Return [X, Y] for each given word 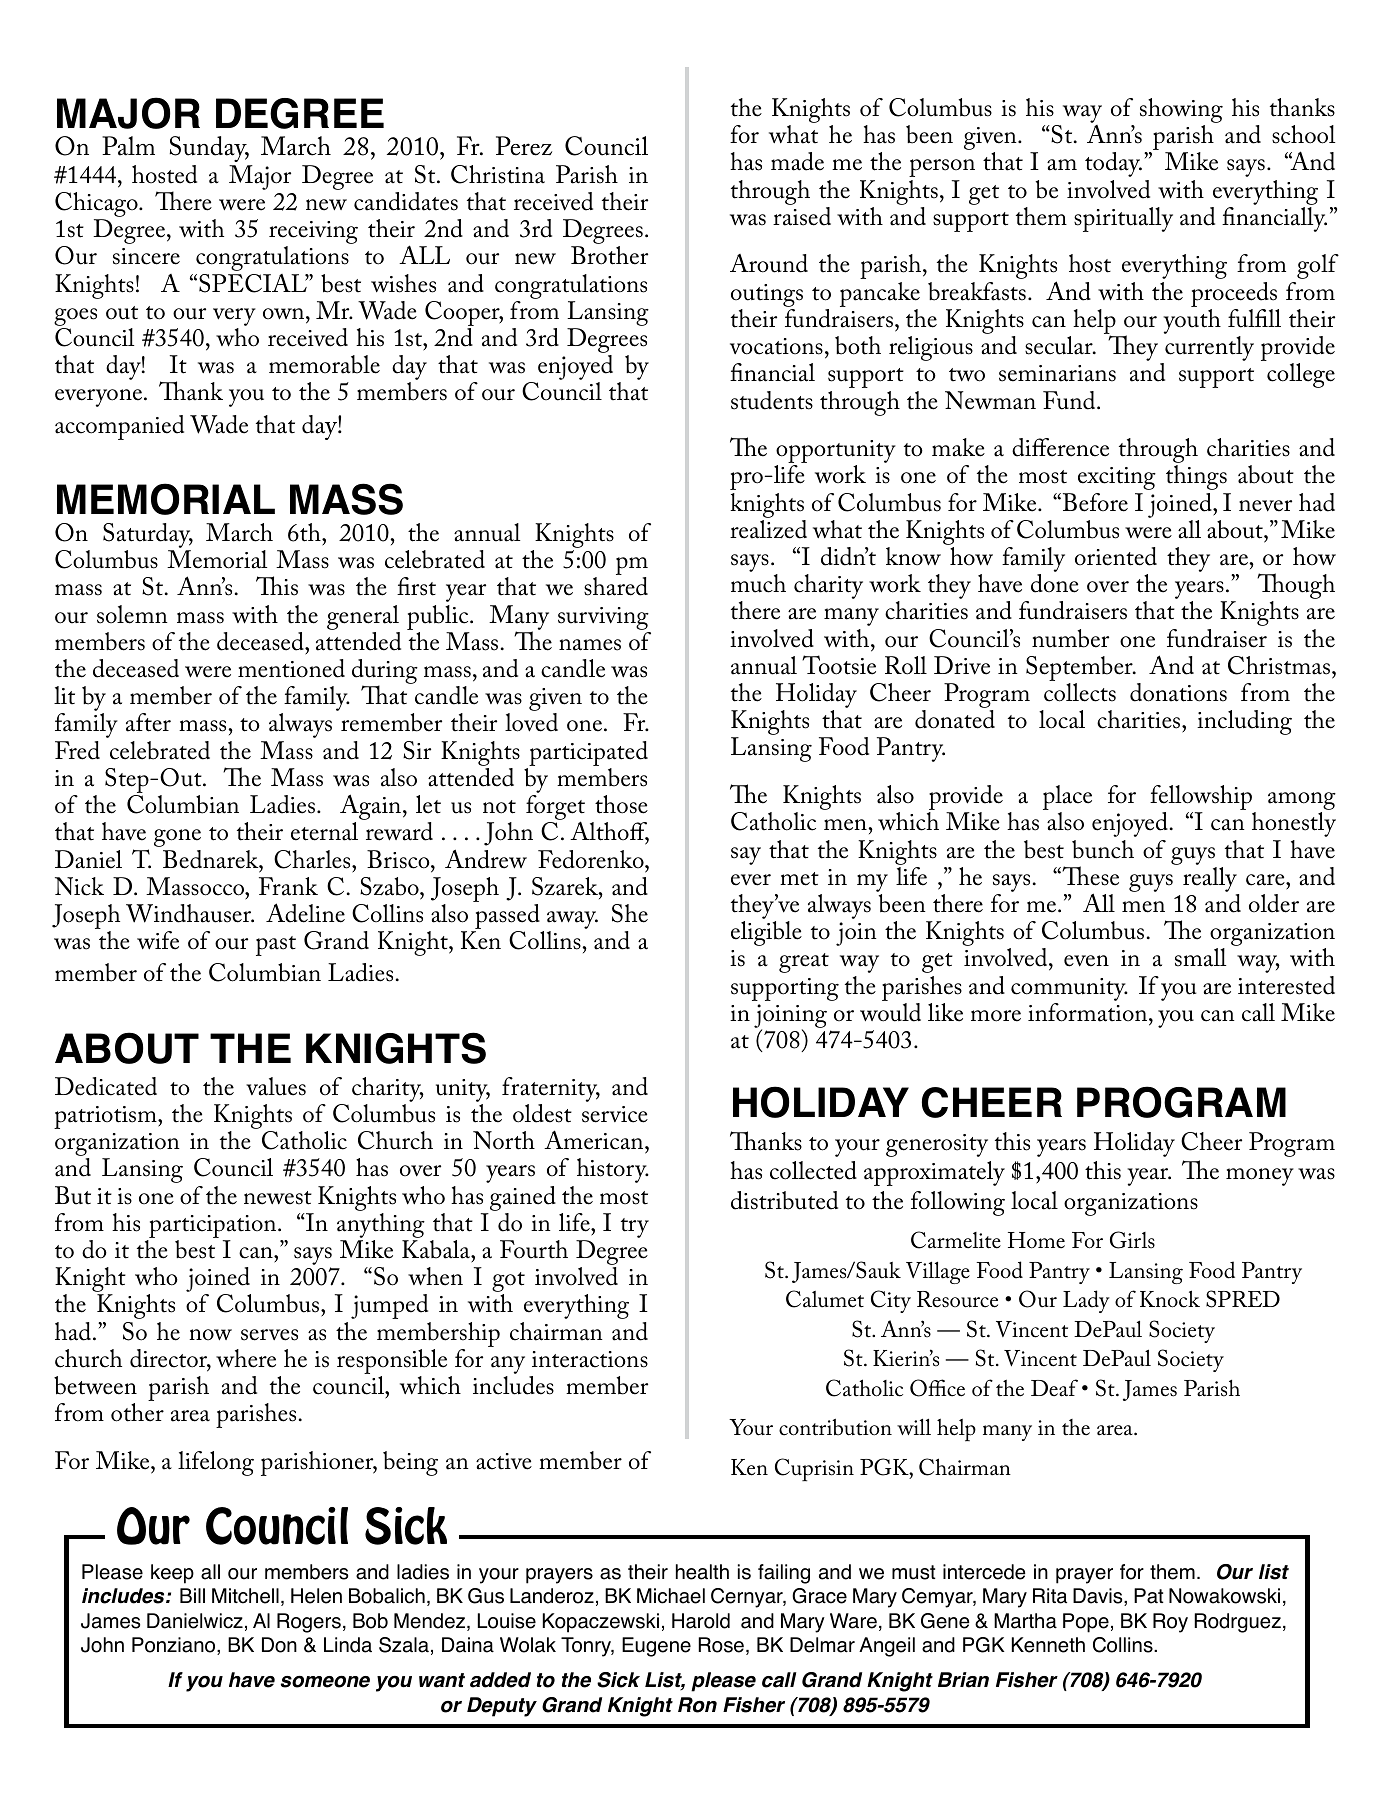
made [797, 161]
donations [1178, 692]
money [1260, 1177]
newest [278, 1198]
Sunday [209, 149]
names [590, 645]
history [613, 1170]
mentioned [291, 668]
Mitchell [245, 1596]
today [1113, 164]
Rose [721, 1645]
